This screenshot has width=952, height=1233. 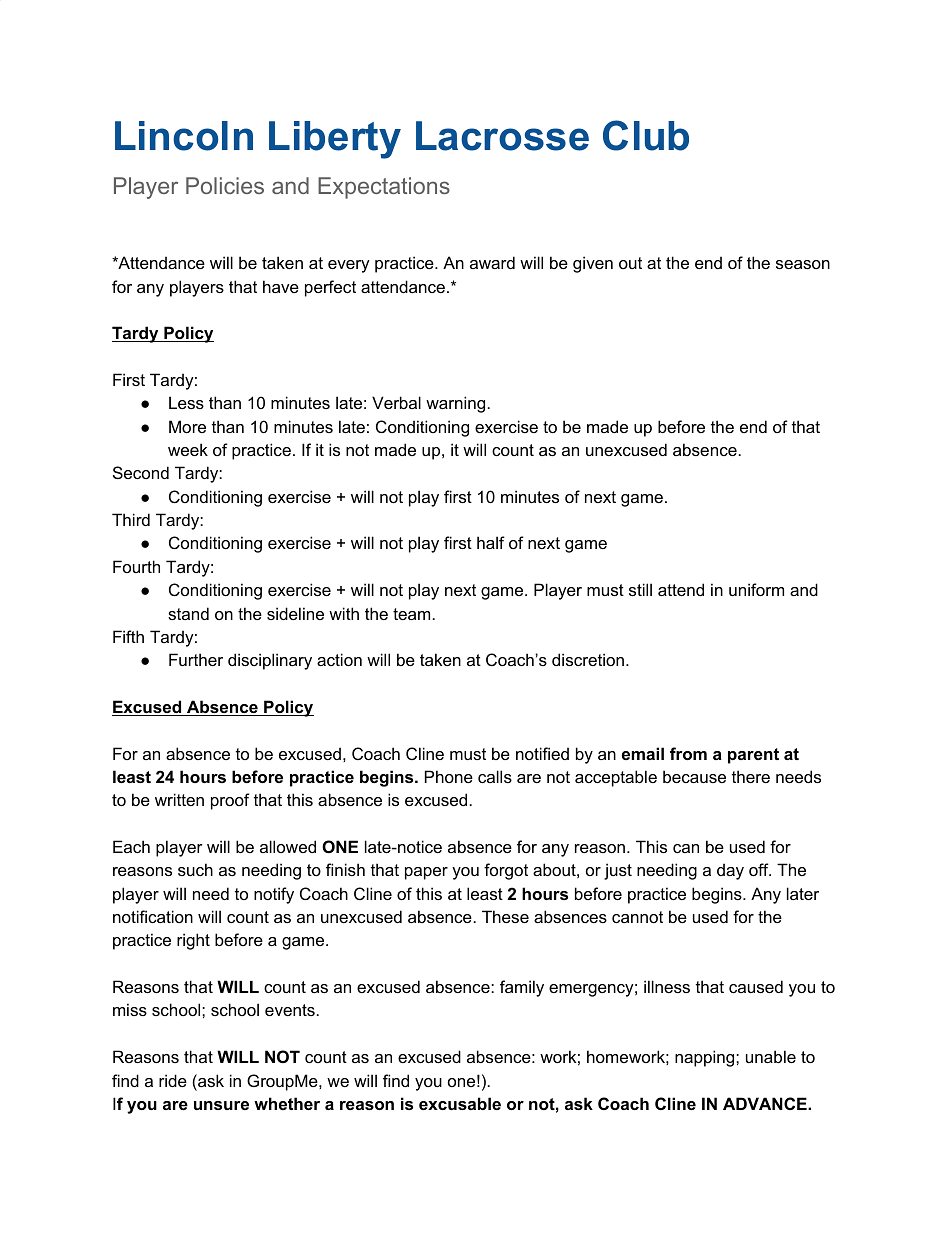 What do you see at coordinates (502, 136) in the screenshot?
I see `Lacrosse` at bounding box center [502, 136].
